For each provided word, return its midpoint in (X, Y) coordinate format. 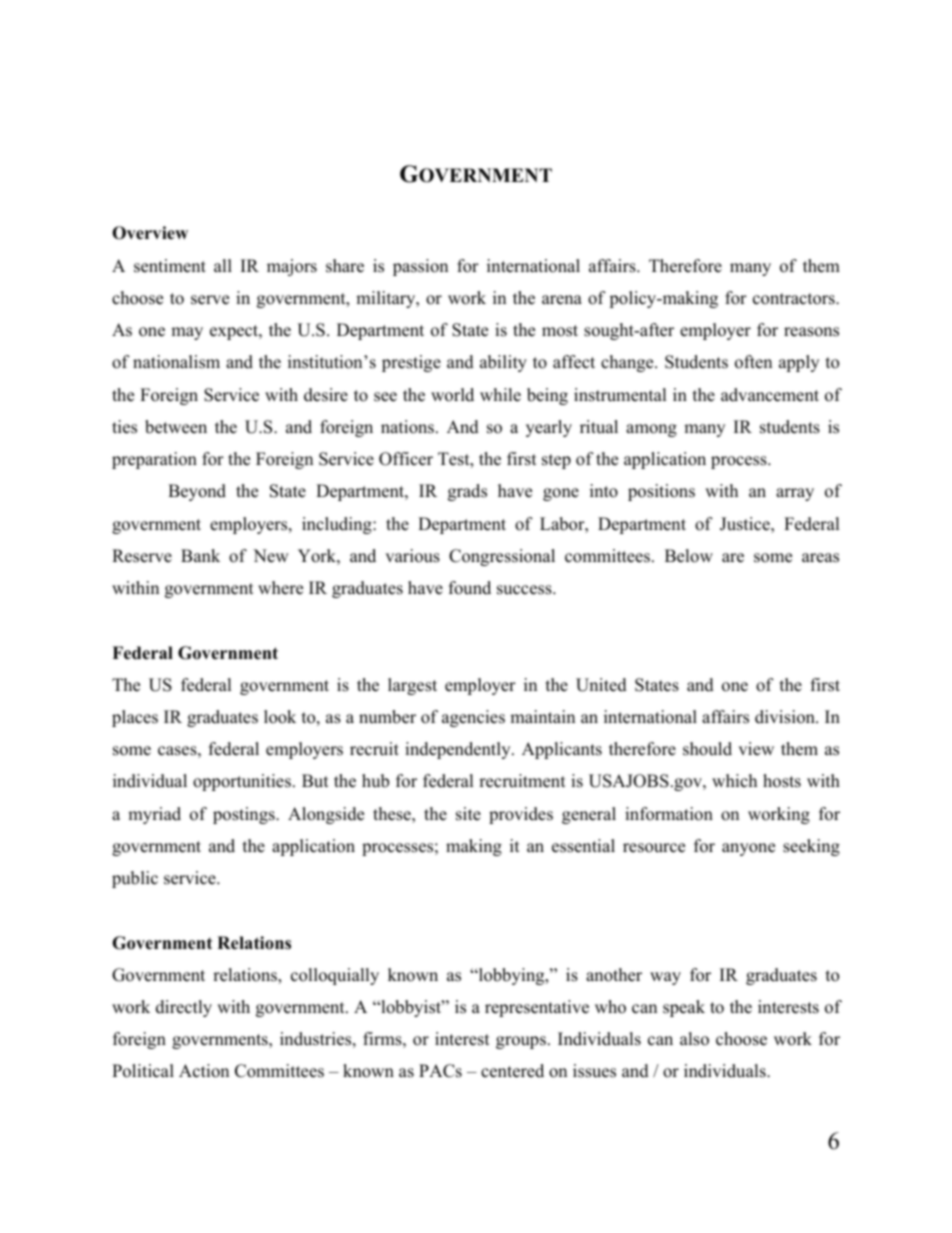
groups (521, 1042)
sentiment (170, 266)
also (694, 1039)
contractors (795, 299)
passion (420, 267)
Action (204, 1071)
